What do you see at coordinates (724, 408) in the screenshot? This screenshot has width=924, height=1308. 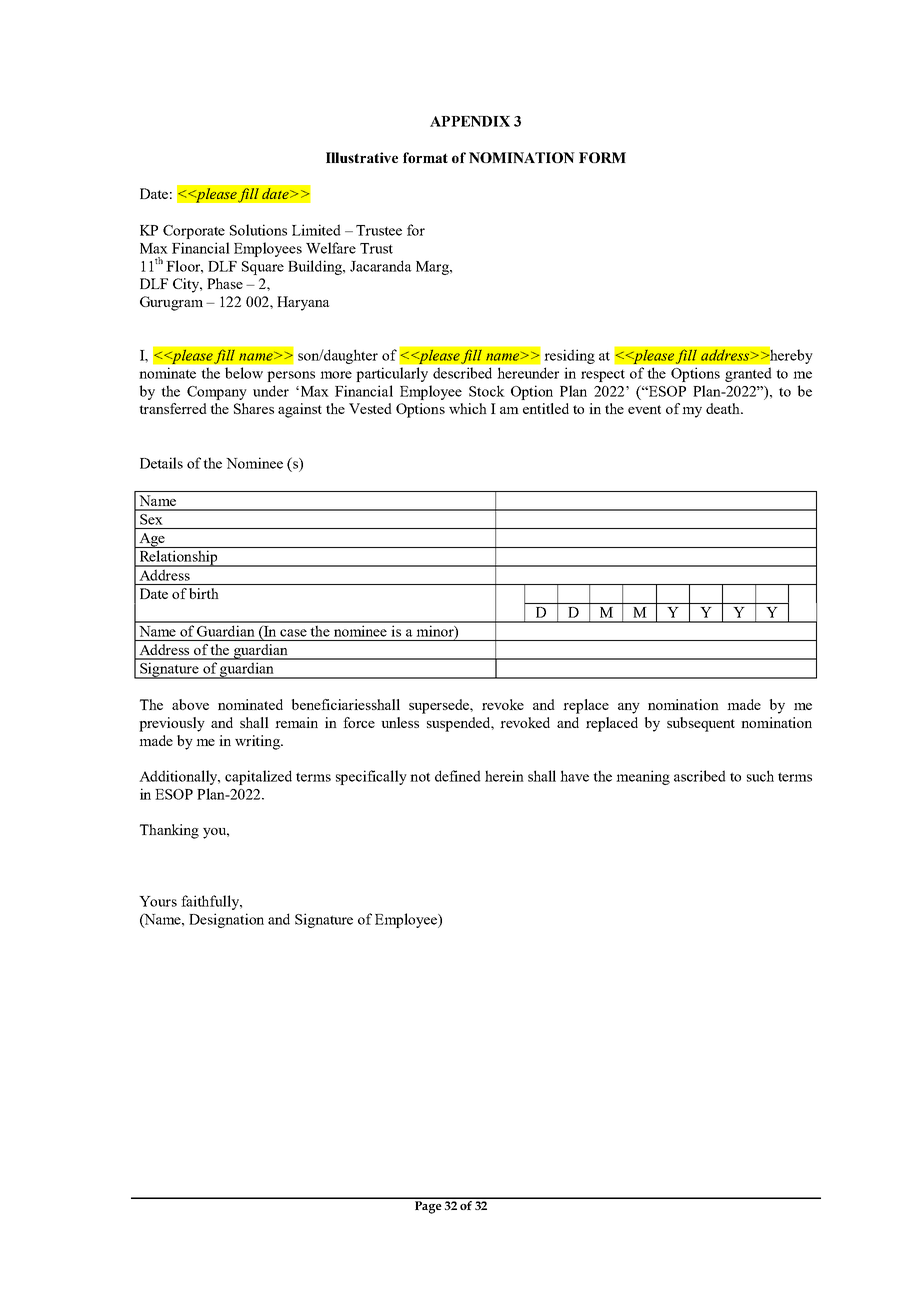 I see `death` at bounding box center [724, 408].
